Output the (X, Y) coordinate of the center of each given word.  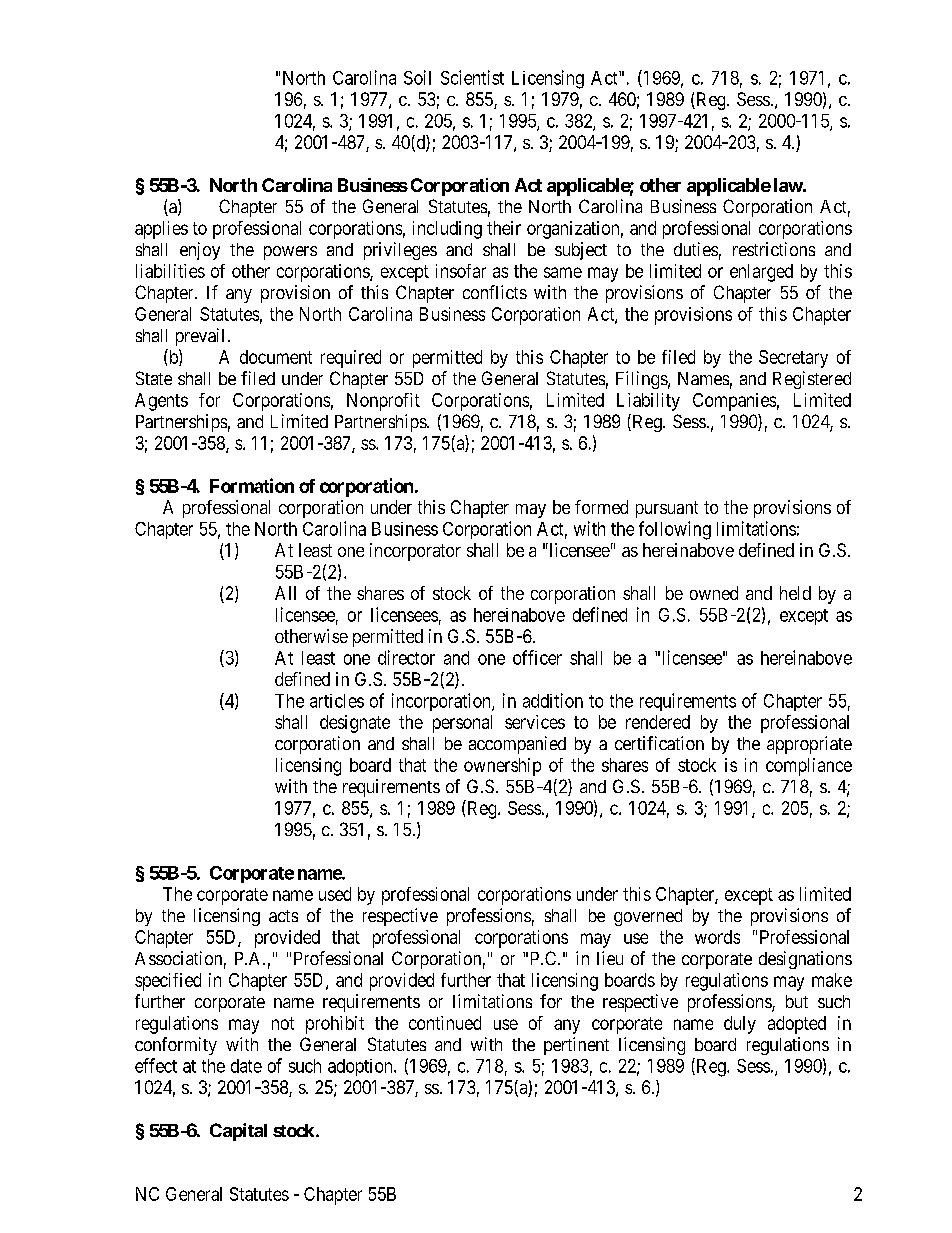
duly (740, 1025)
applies (161, 230)
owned (714, 593)
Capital (238, 1132)
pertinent (576, 1046)
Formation (252, 485)
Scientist (472, 77)
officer (537, 657)
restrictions (774, 249)
